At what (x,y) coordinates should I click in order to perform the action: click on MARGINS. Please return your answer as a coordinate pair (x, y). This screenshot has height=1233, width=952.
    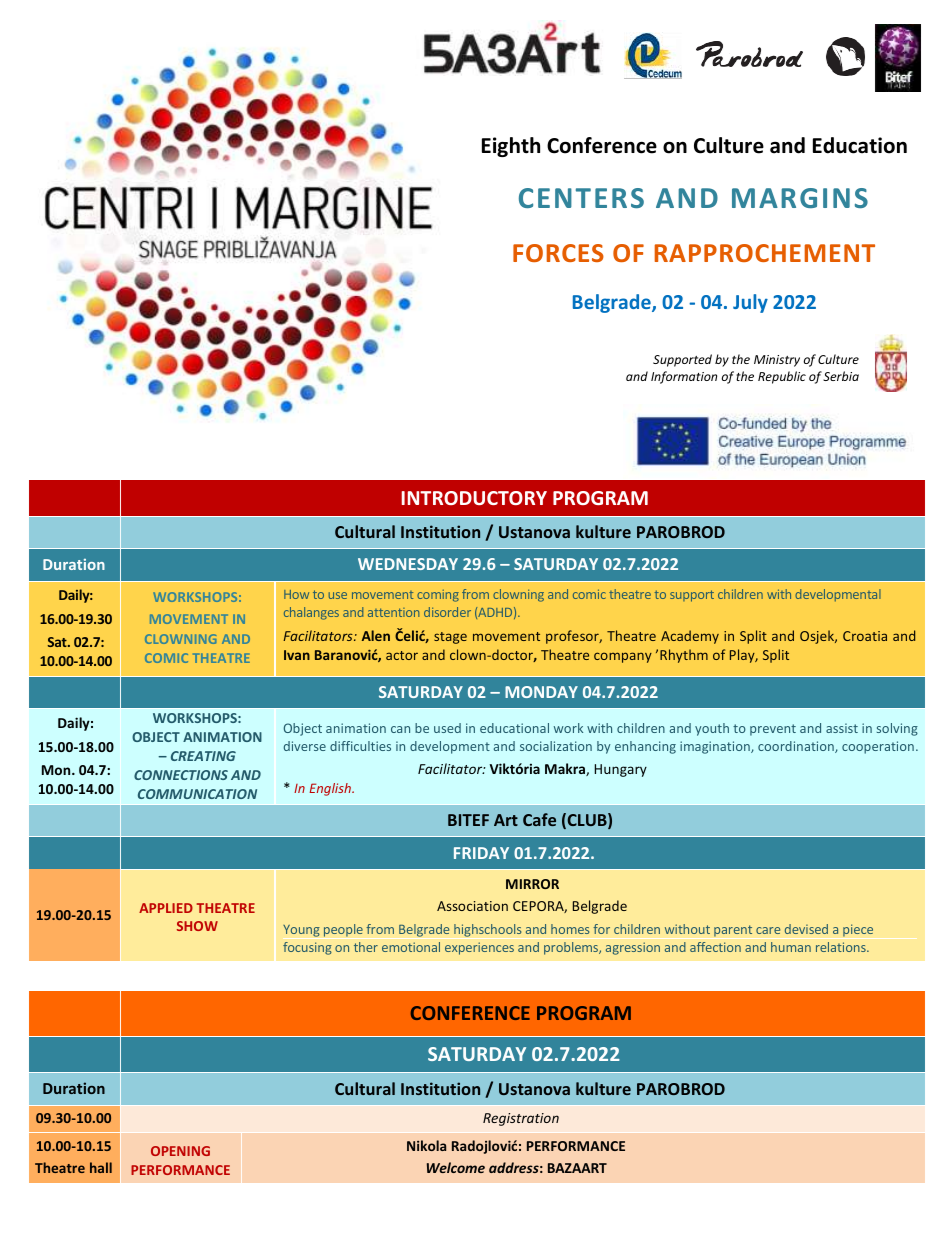
    Looking at the image, I should click on (800, 198).
